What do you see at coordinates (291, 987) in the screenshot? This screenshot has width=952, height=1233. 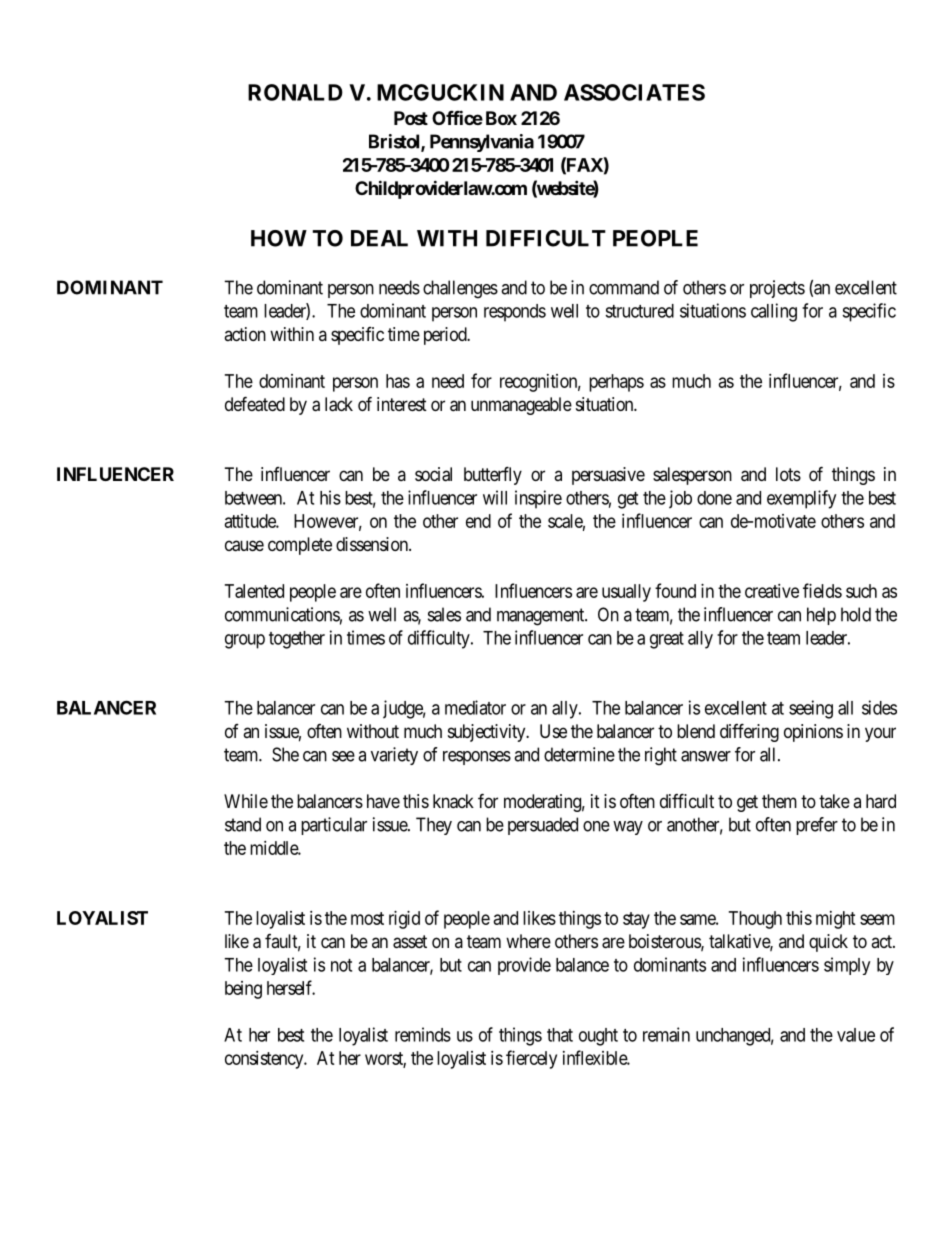 I see `herself` at bounding box center [291, 987].
